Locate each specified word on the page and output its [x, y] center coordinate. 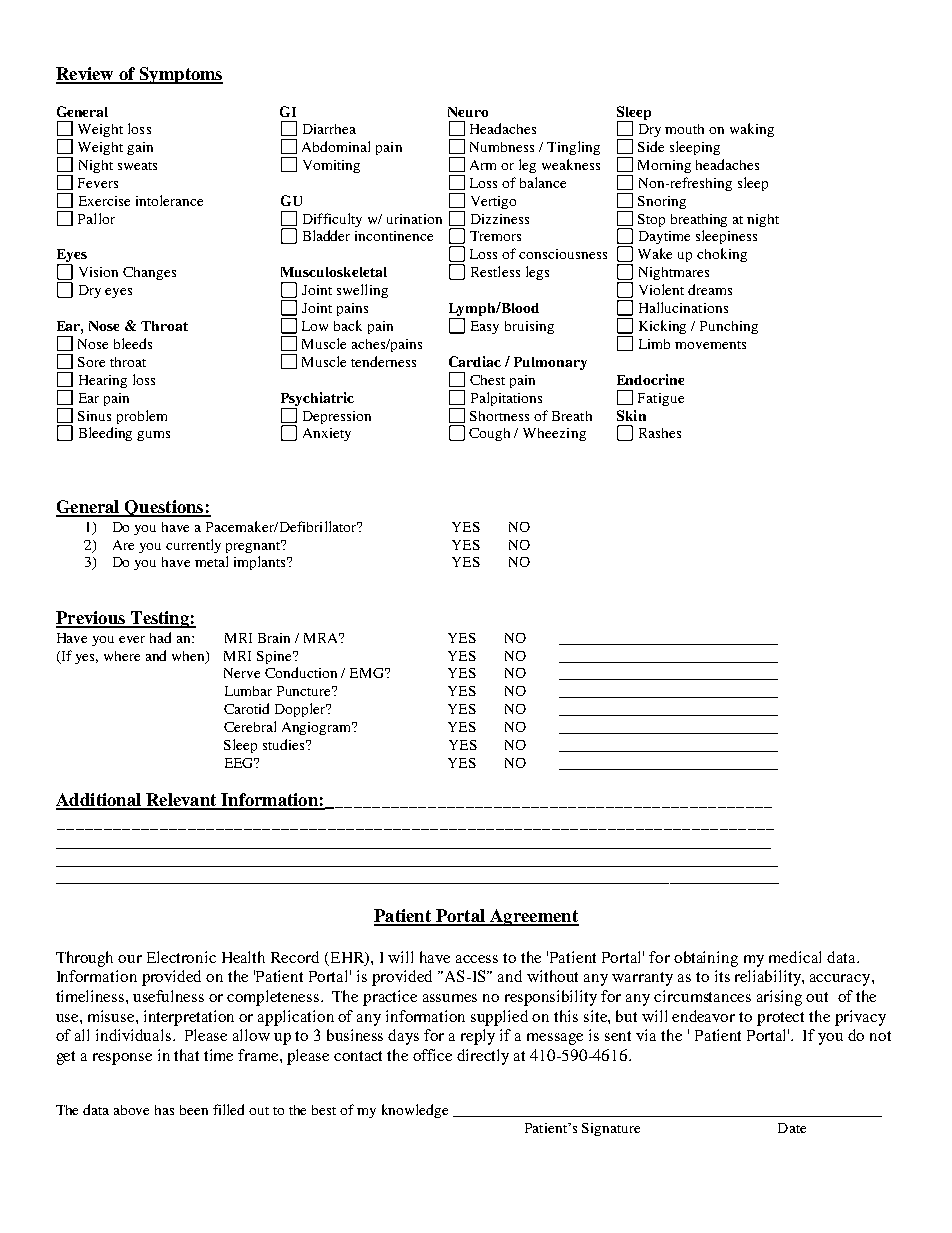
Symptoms [180, 75]
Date [792, 1128]
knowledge [415, 1111]
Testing [159, 619]
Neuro [468, 112]
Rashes [660, 433]
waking [752, 130]
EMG [368, 673]
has [164, 1110]
